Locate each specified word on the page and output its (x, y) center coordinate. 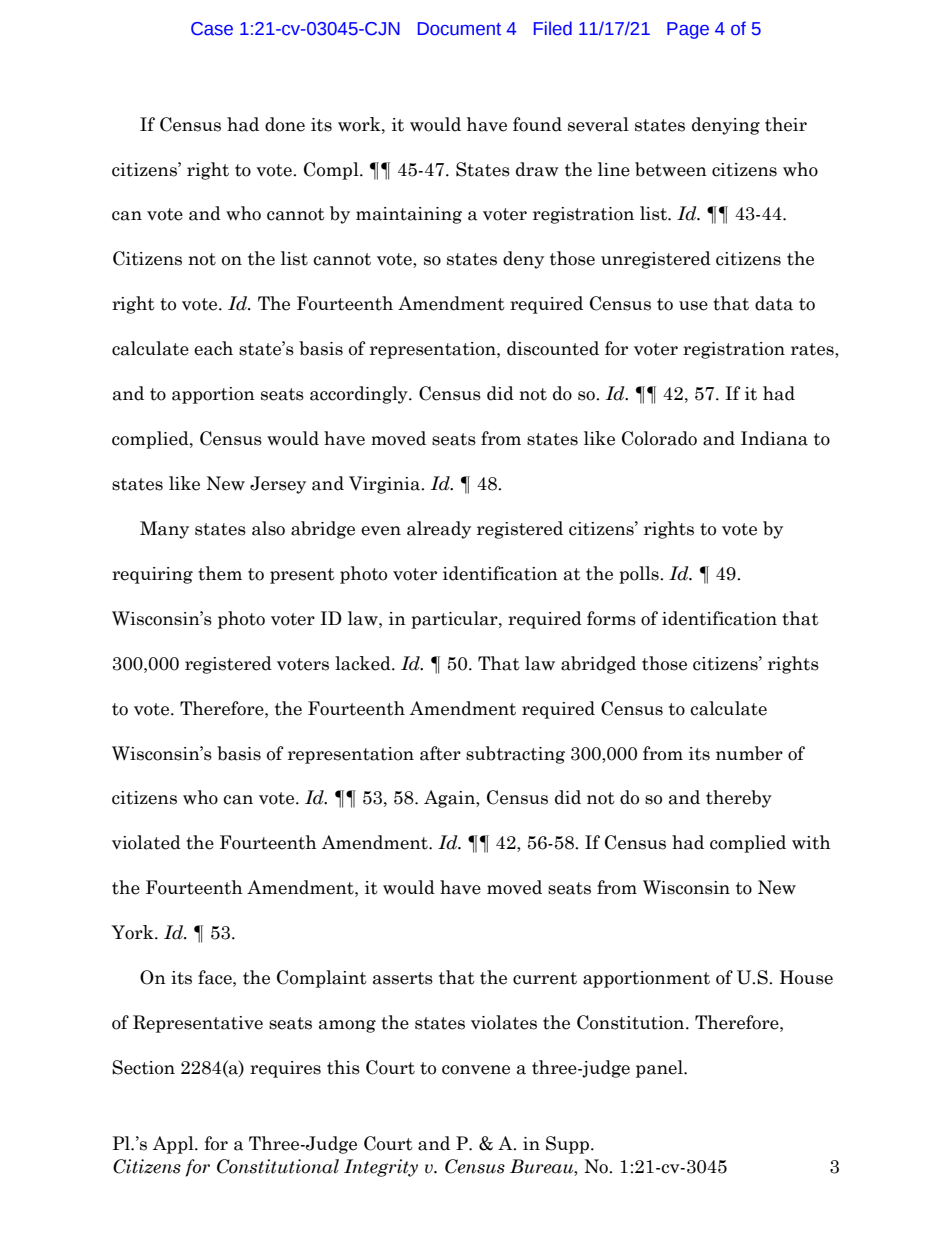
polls (640, 575)
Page (688, 30)
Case (212, 29)
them (220, 573)
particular (455, 620)
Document (459, 29)
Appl (174, 1145)
